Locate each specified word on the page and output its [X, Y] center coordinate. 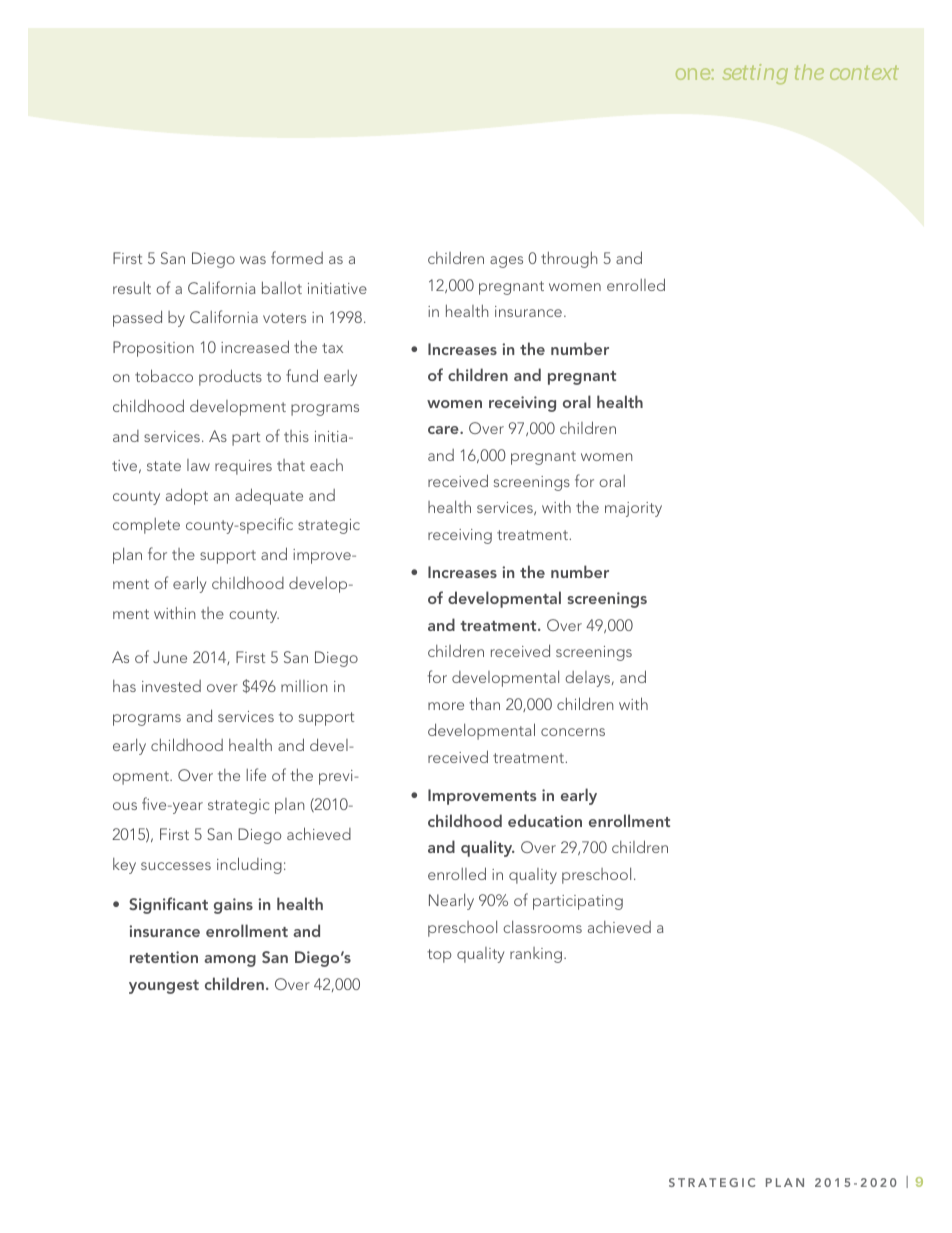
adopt [187, 496]
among [230, 961]
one [693, 74]
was [253, 260]
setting [755, 74]
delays [589, 679]
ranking [536, 955]
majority [633, 509]
